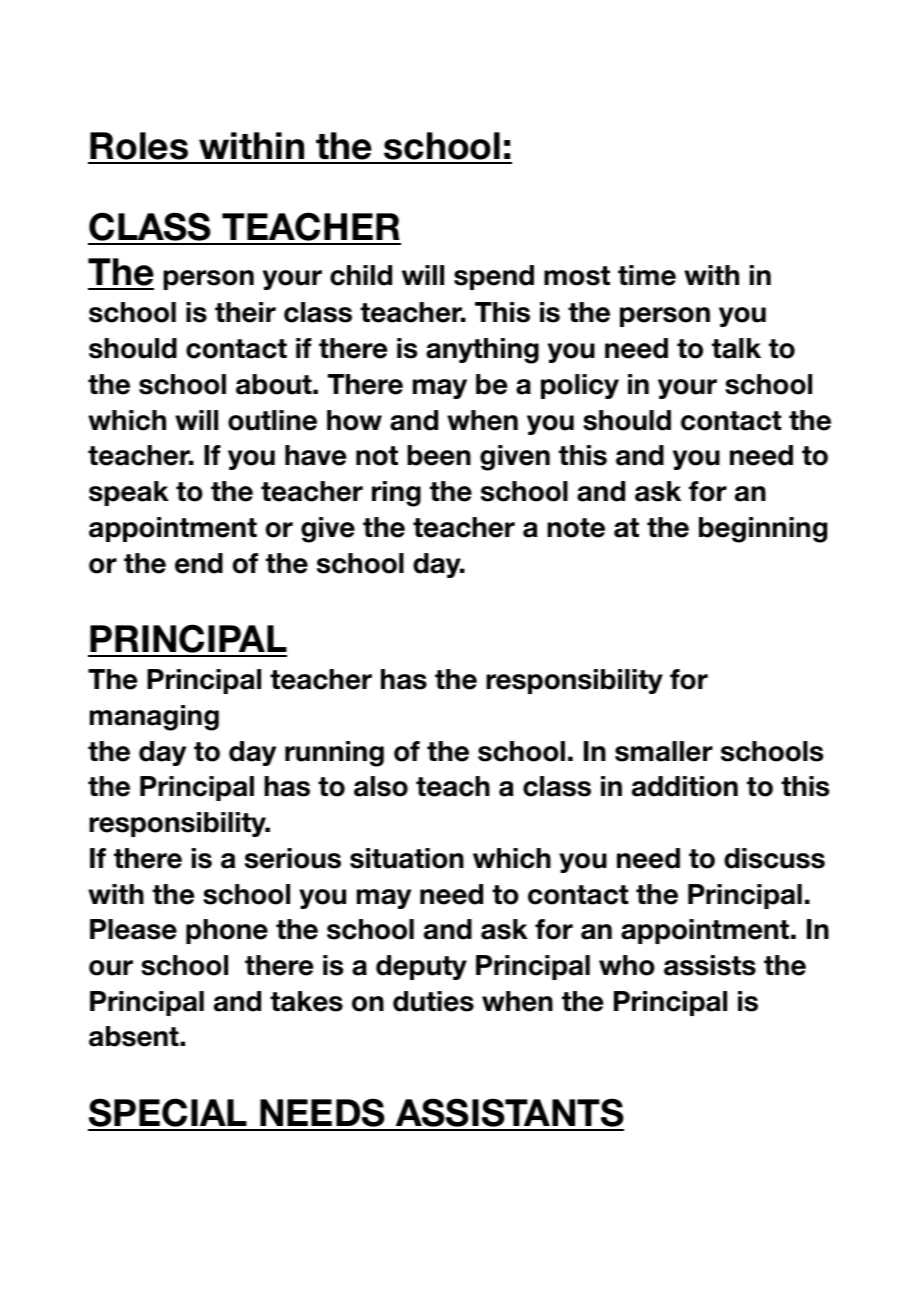 The height and width of the image is (1308, 924). What do you see at coordinates (494, 277) in the image?
I see `spend` at bounding box center [494, 277].
